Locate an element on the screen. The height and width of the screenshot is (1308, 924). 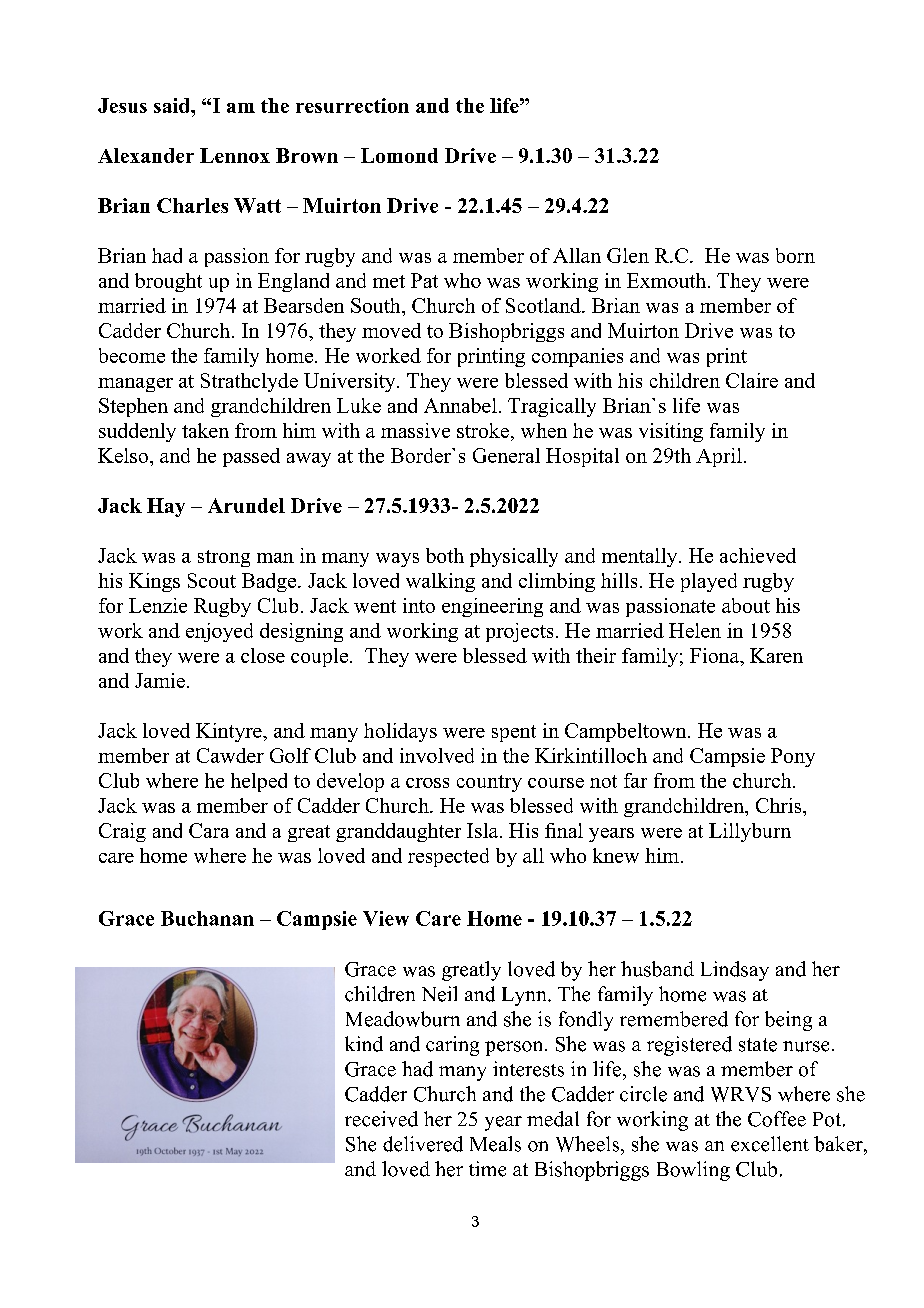
enjoyed is located at coordinates (219, 632).
